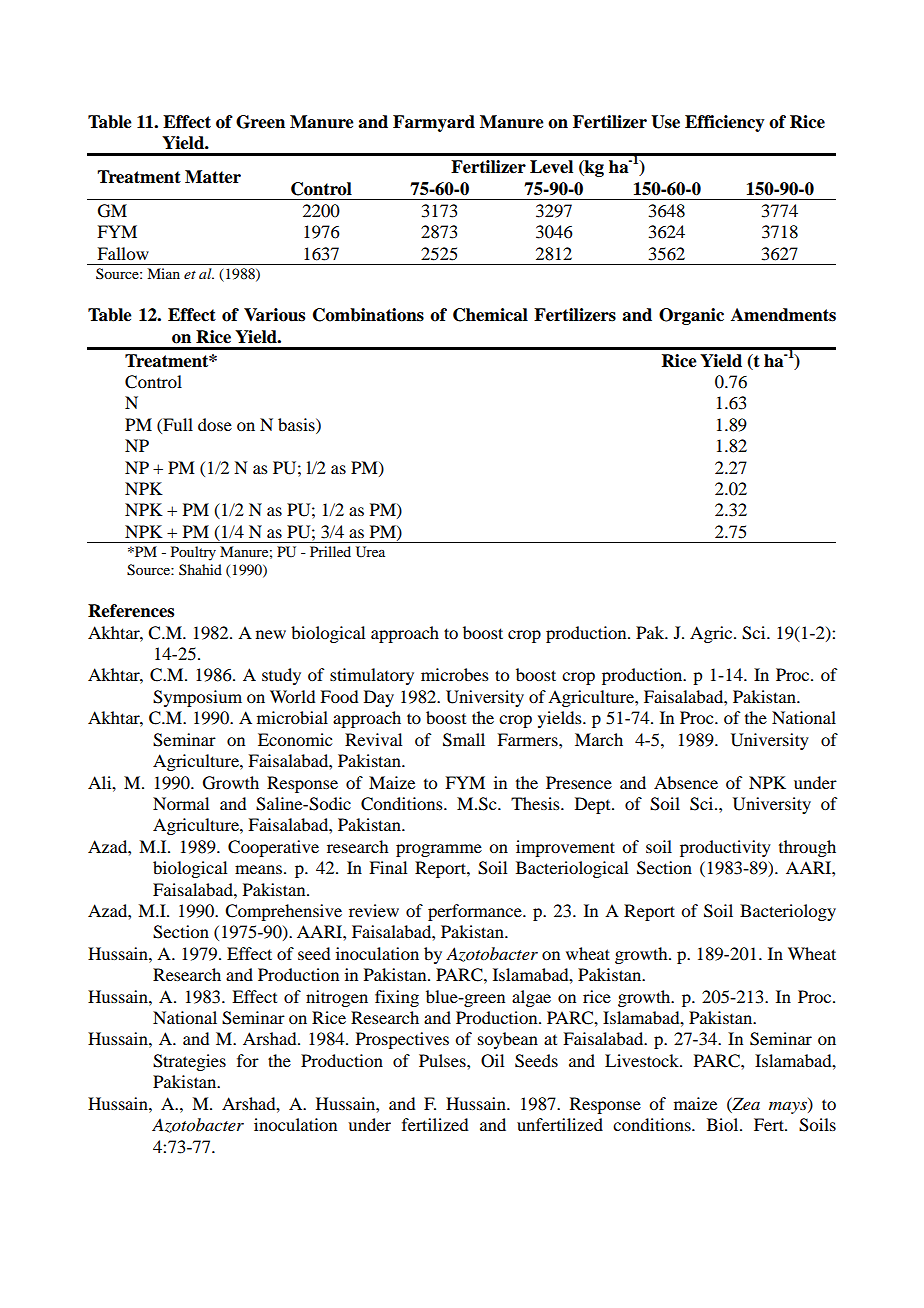 This image has height=1308, width=924. What do you see at coordinates (213, 177) in the image?
I see `Matter` at bounding box center [213, 177].
